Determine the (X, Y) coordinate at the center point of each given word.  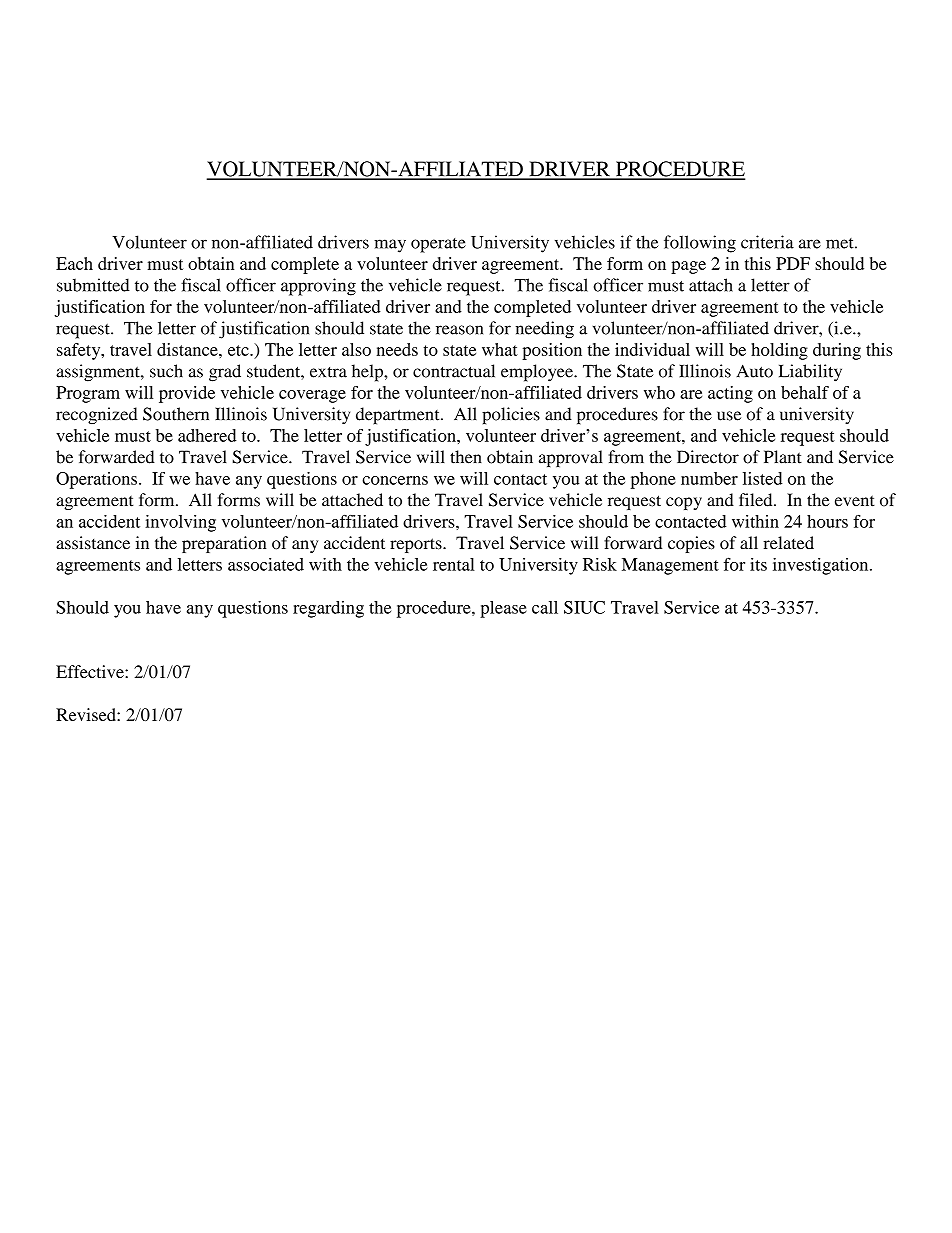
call (545, 607)
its (758, 564)
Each (74, 263)
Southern (176, 414)
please (503, 609)
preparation (224, 544)
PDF (793, 263)
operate (438, 245)
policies (511, 416)
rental (454, 564)
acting (730, 394)
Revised (87, 714)
